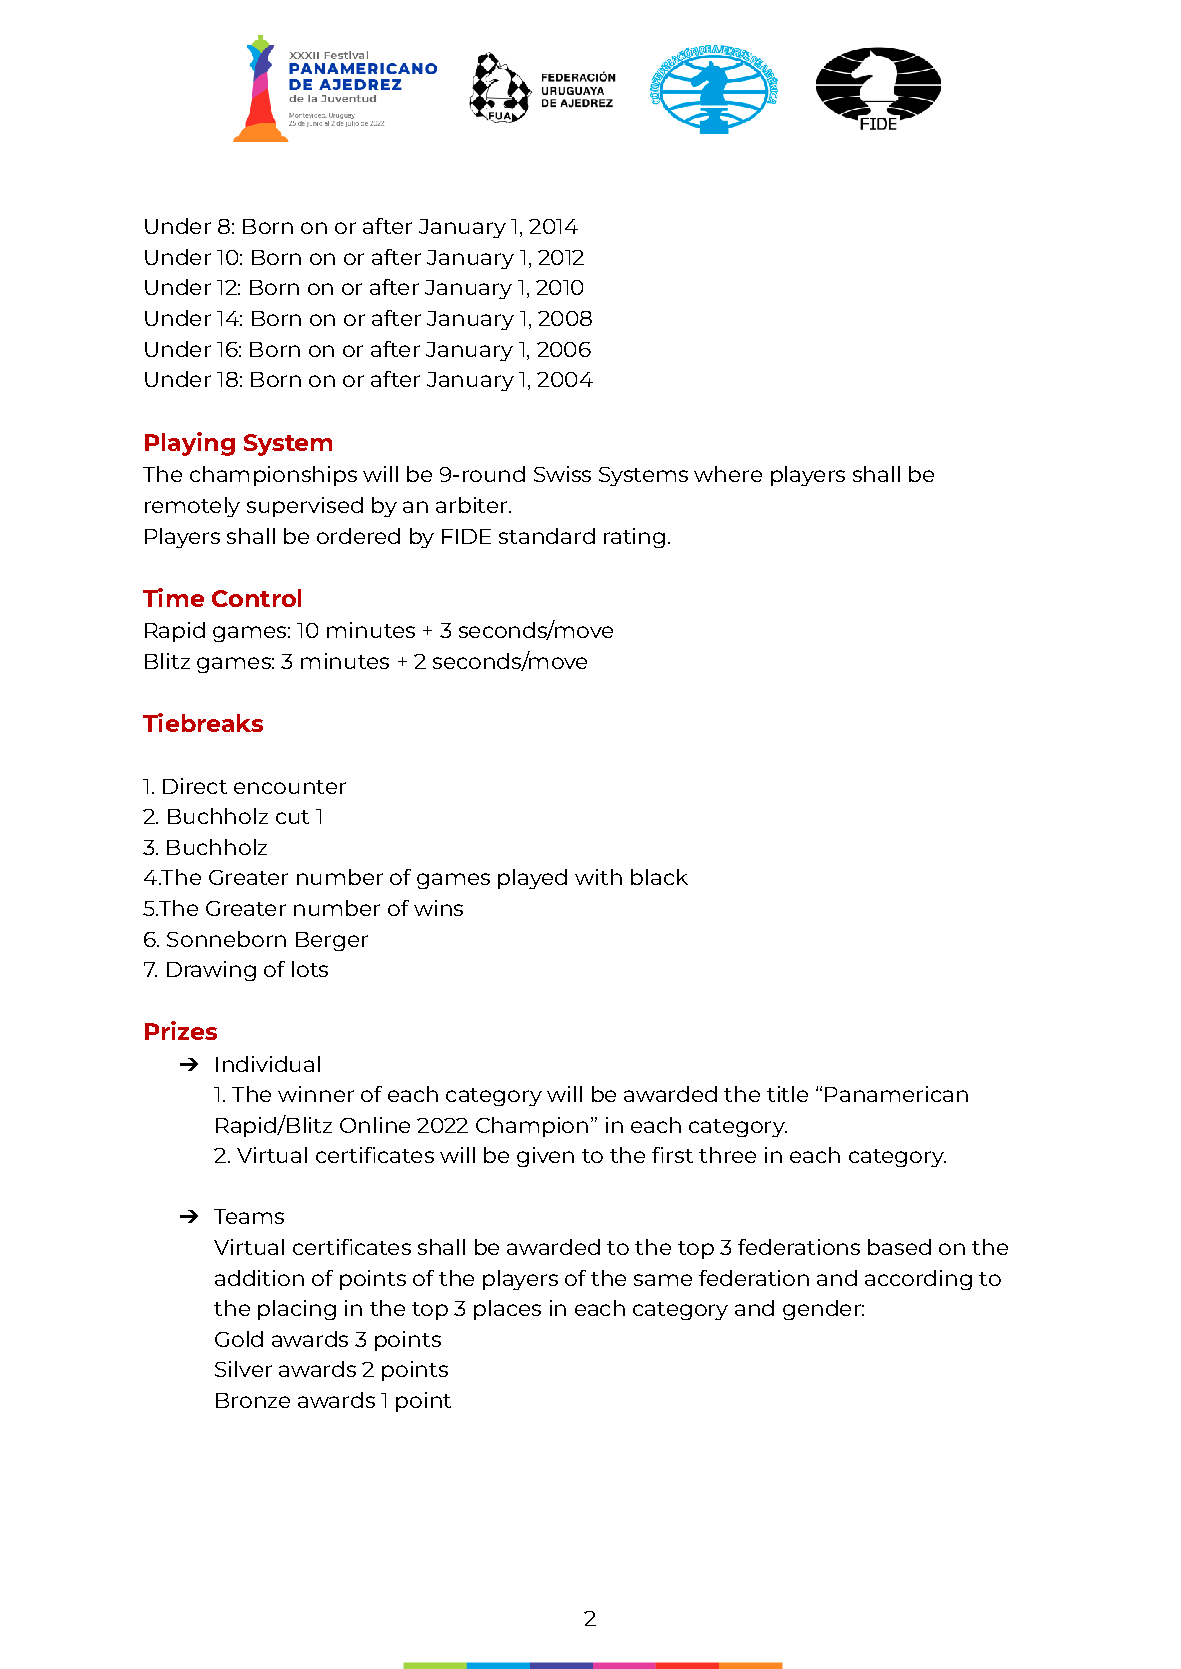  I want to click on supervised, so click(305, 507).
